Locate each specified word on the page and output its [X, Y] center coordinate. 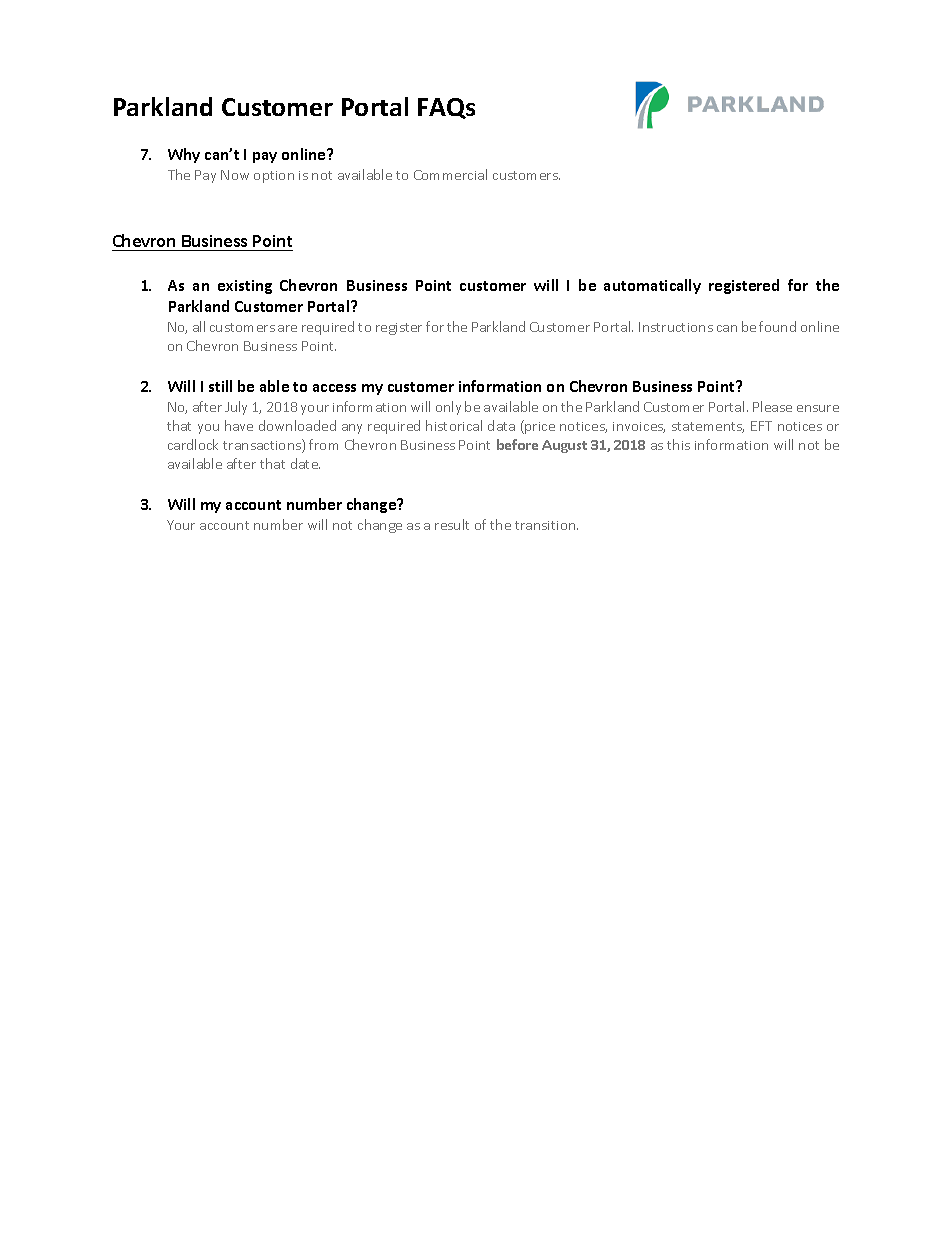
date [305, 463]
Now [235, 175]
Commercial [450, 174]
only [448, 408]
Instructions [676, 327]
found [777, 326]
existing [245, 287]
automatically [652, 286]
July [236, 408]
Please [772, 406]
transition [546, 525]
